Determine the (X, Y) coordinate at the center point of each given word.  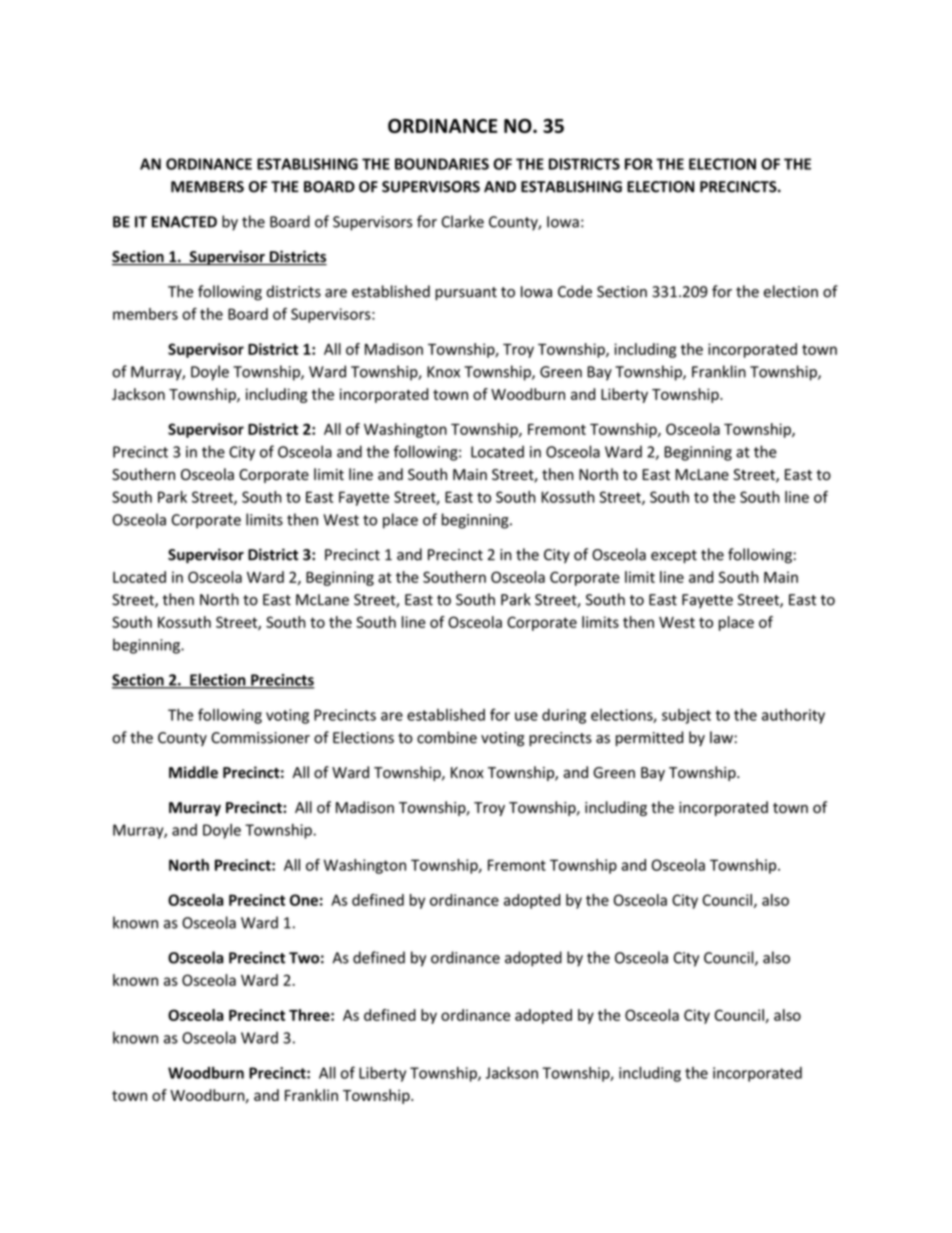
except (674, 556)
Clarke (462, 221)
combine (447, 737)
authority (793, 716)
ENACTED (184, 222)
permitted (649, 738)
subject (686, 716)
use (526, 716)
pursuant (466, 293)
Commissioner (260, 738)
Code (575, 291)
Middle (193, 772)
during (564, 716)
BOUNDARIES (442, 164)
